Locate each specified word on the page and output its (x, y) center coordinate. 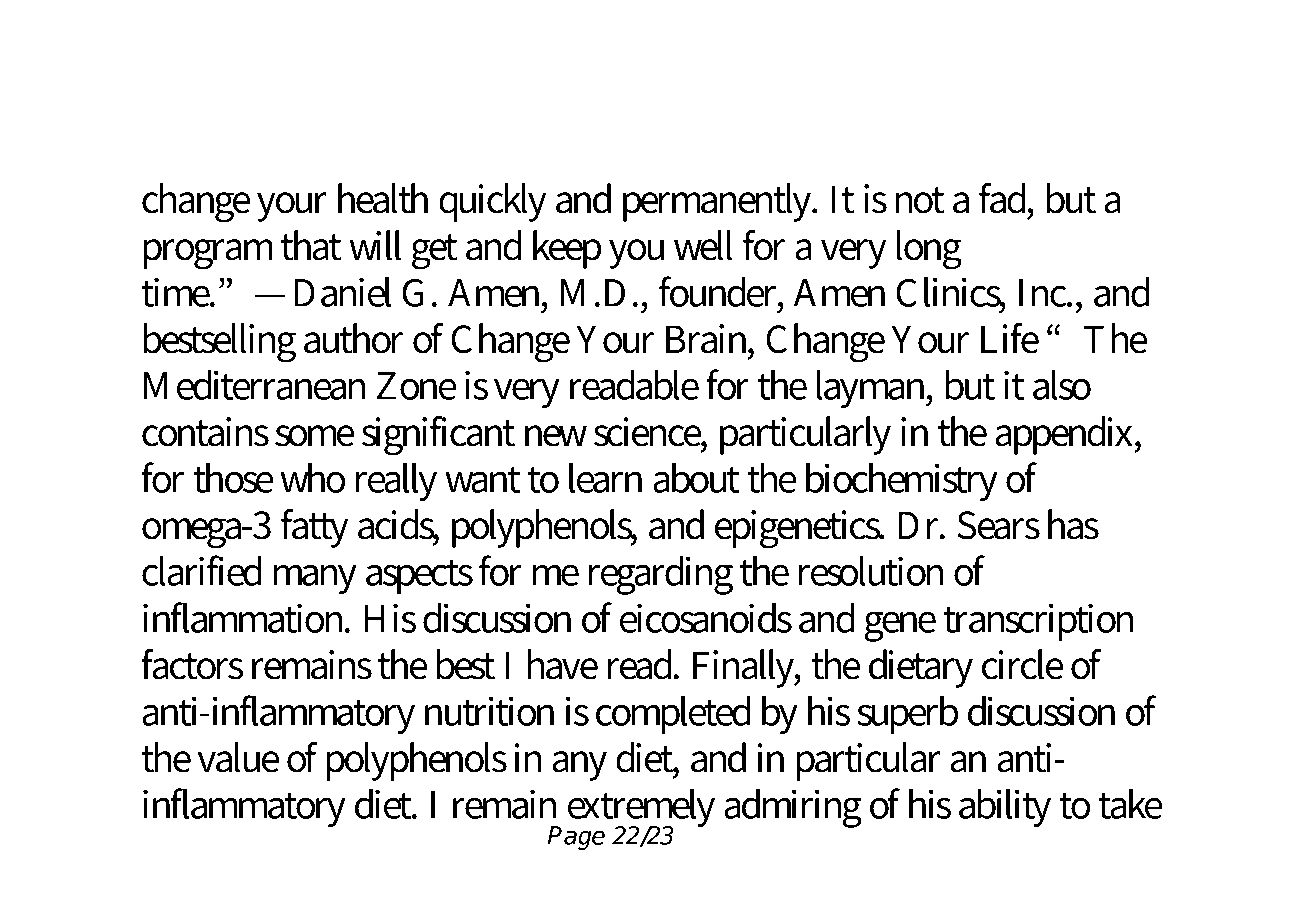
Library (387, 79)
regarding (661, 575)
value (238, 757)
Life (1010, 338)
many (315, 579)
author (353, 338)
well (703, 245)
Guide (999, 74)
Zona (677, 75)
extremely (641, 810)
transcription (1038, 622)
